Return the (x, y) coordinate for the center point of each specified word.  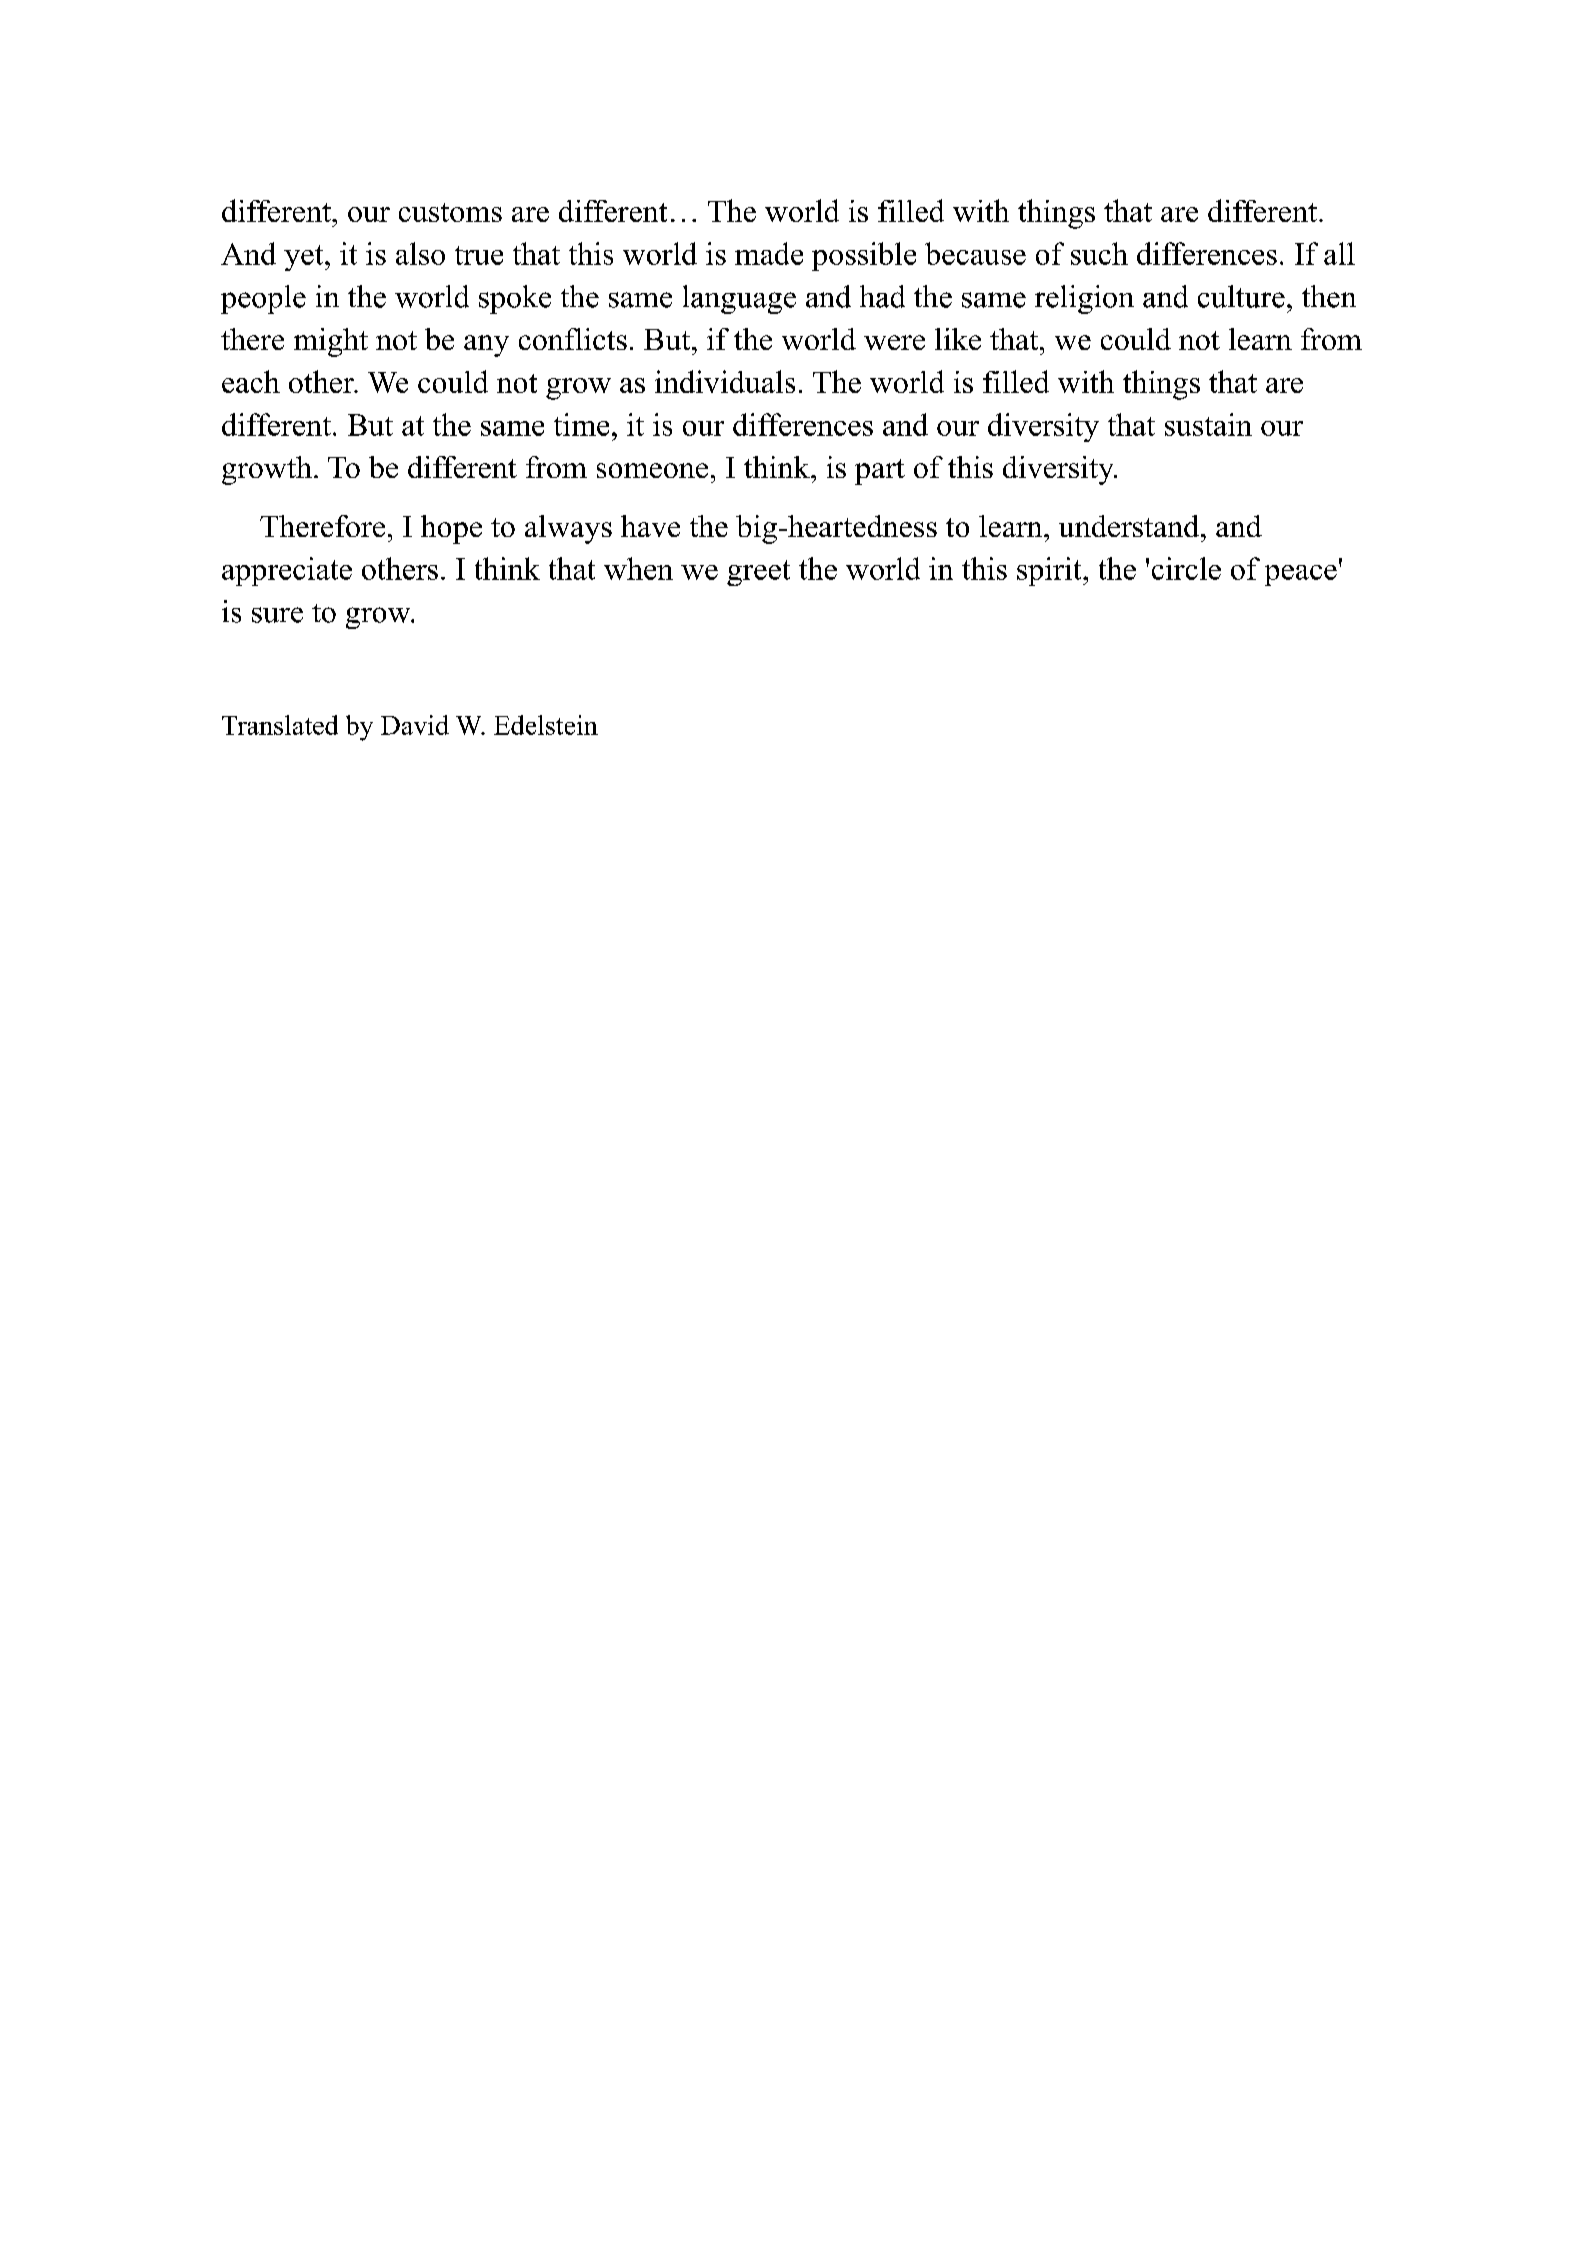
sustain (1208, 424)
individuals (725, 381)
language (739, 299)
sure (277, 615)
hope (451, 529)
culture (1241, 296)
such (1099, 253)
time (581, 424)
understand (1130, 526)
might (331, 342)
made (769, 253)
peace (1301, 575)
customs (450, 212)
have (650, 526)
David (415, 725)
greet (758, 573)
